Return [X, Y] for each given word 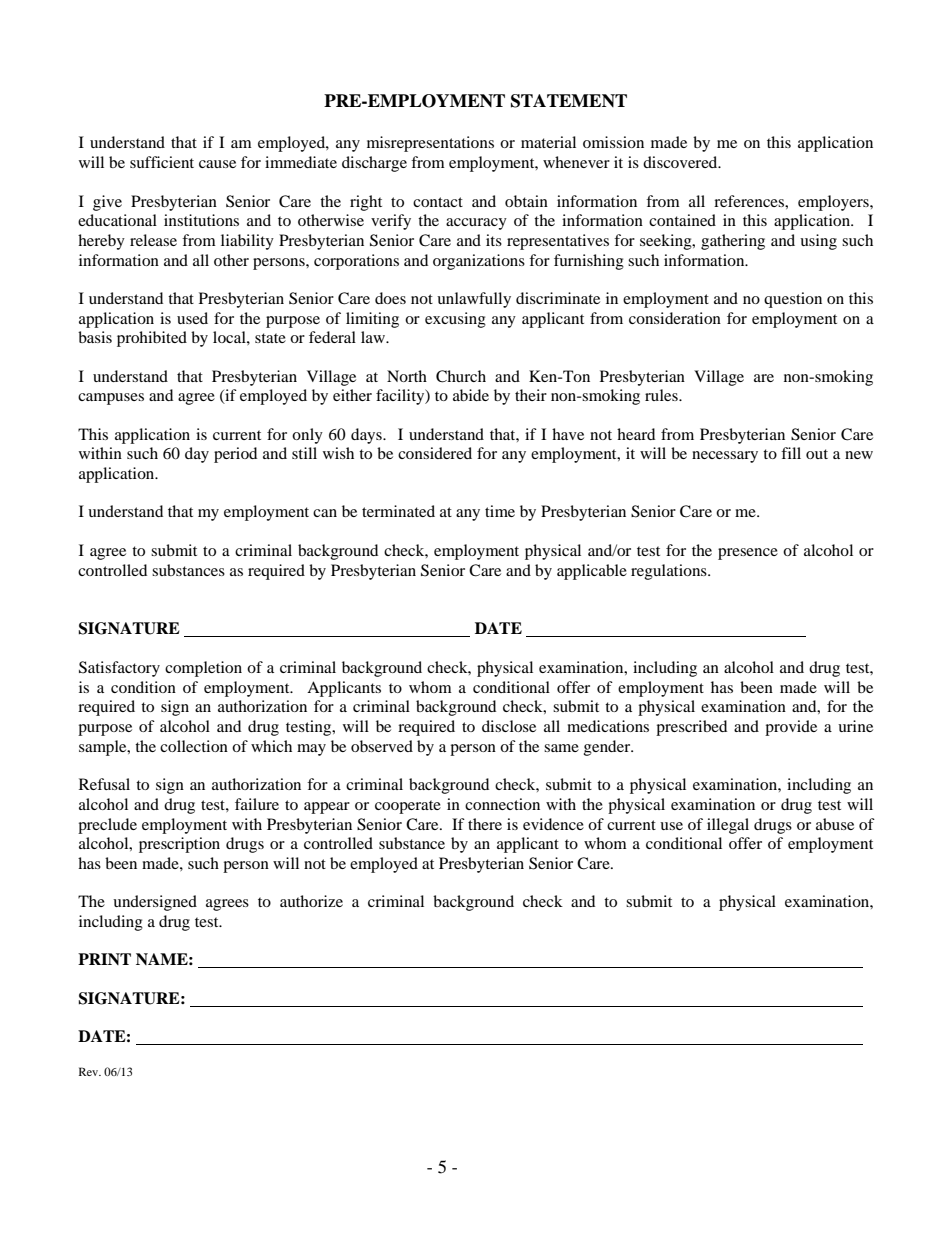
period [235, 455]
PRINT [104, 959]
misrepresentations [430, 144]
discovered [681, 162]
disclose [509, 726]
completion [203, 669]
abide [471, 395]
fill [791, 453]
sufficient [162, 162]
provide [791, 728]
